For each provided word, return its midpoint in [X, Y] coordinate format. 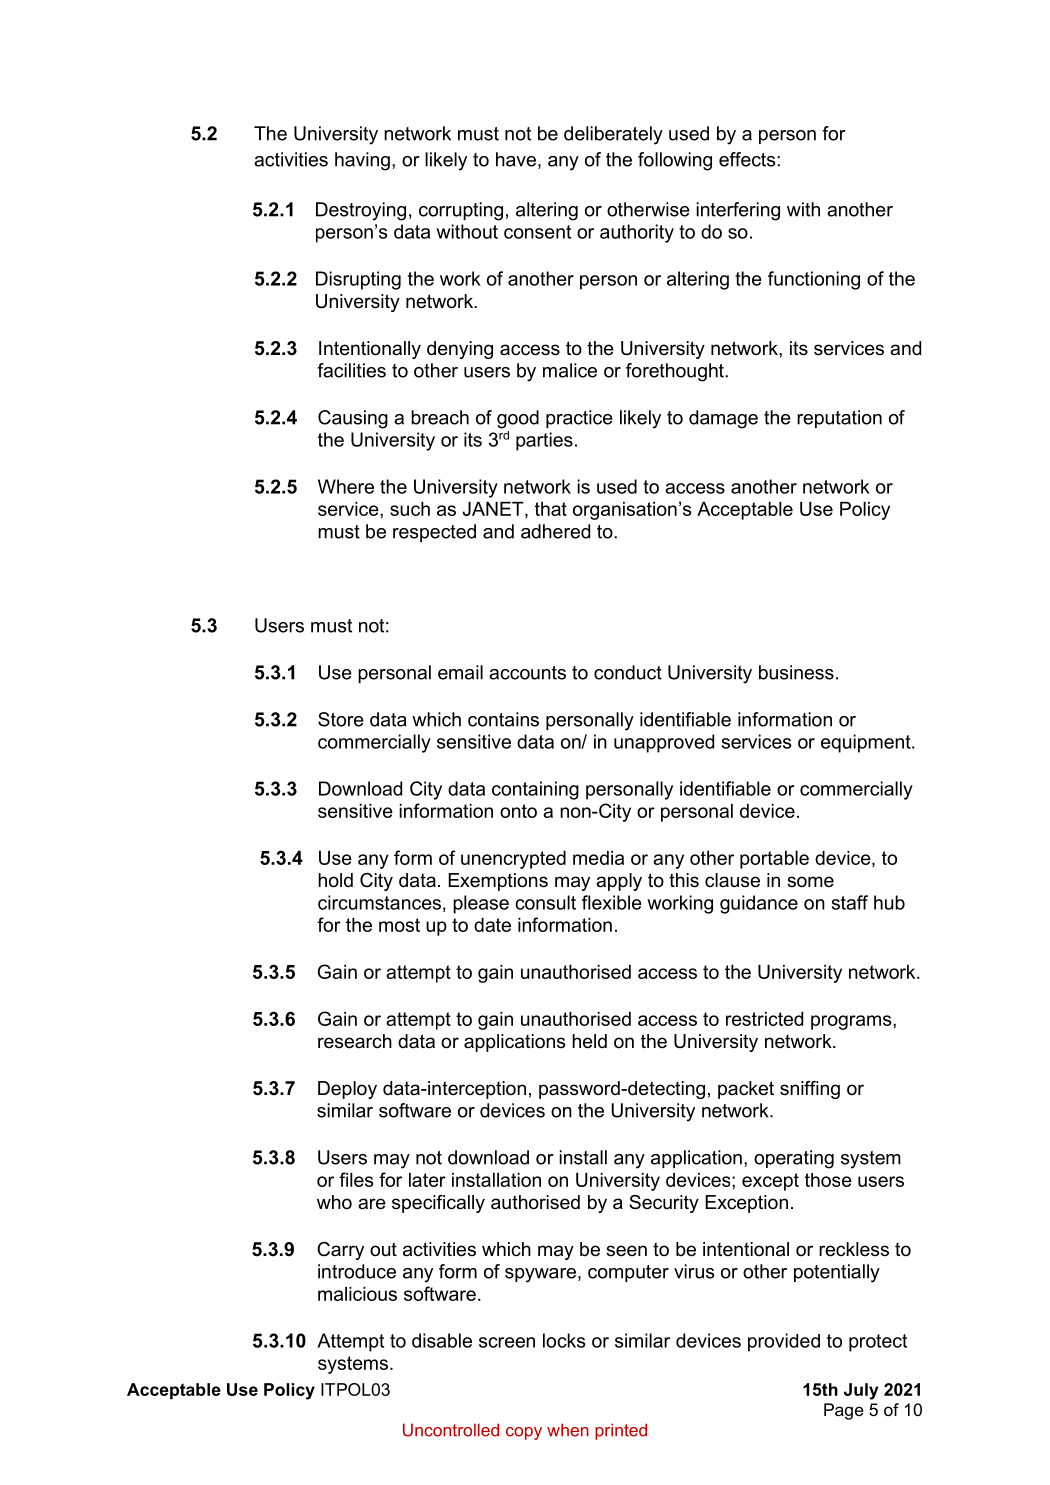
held [589, 1041]
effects [748, 159]
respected [434, 533]
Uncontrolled [451, 1430]
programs [852, 1022]
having [362, 161]
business [796, 672]
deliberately [613, 135]
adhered [555, 531]
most [399, 925]
